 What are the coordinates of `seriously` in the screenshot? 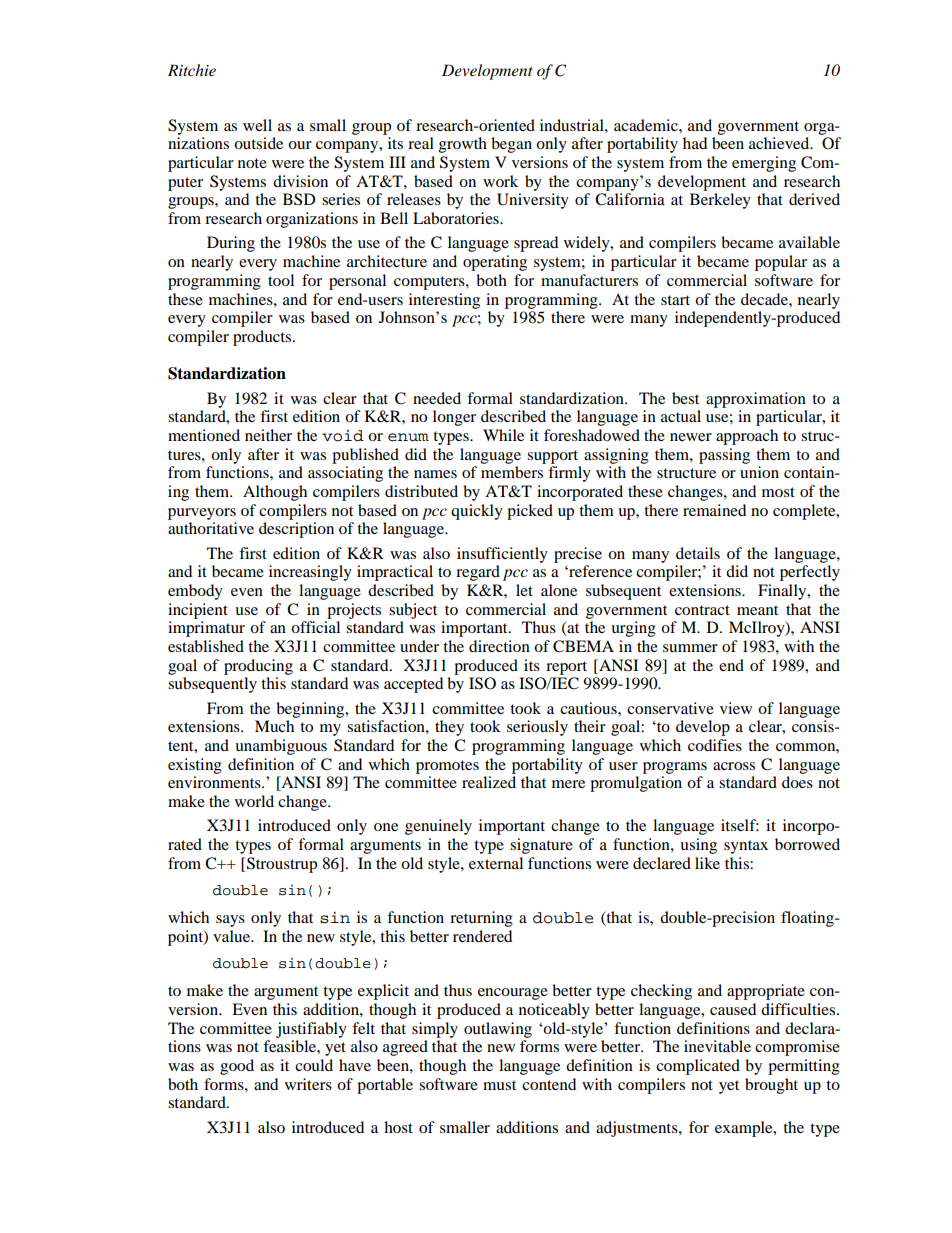 It's located at (537, 728).
